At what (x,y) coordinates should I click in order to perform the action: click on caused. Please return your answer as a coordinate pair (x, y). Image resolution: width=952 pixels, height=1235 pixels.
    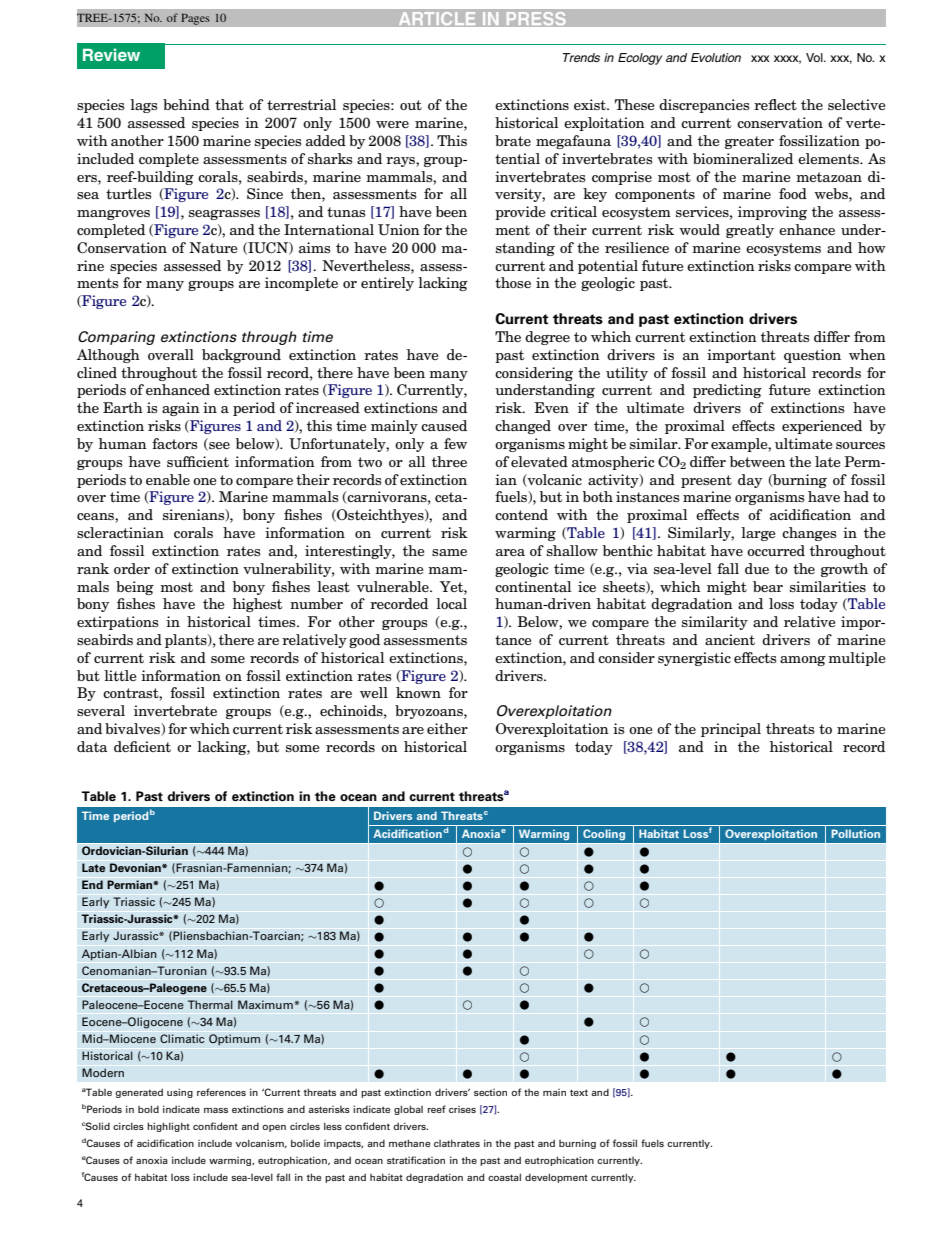
    Looking at the image, I should click on (444, 425).
